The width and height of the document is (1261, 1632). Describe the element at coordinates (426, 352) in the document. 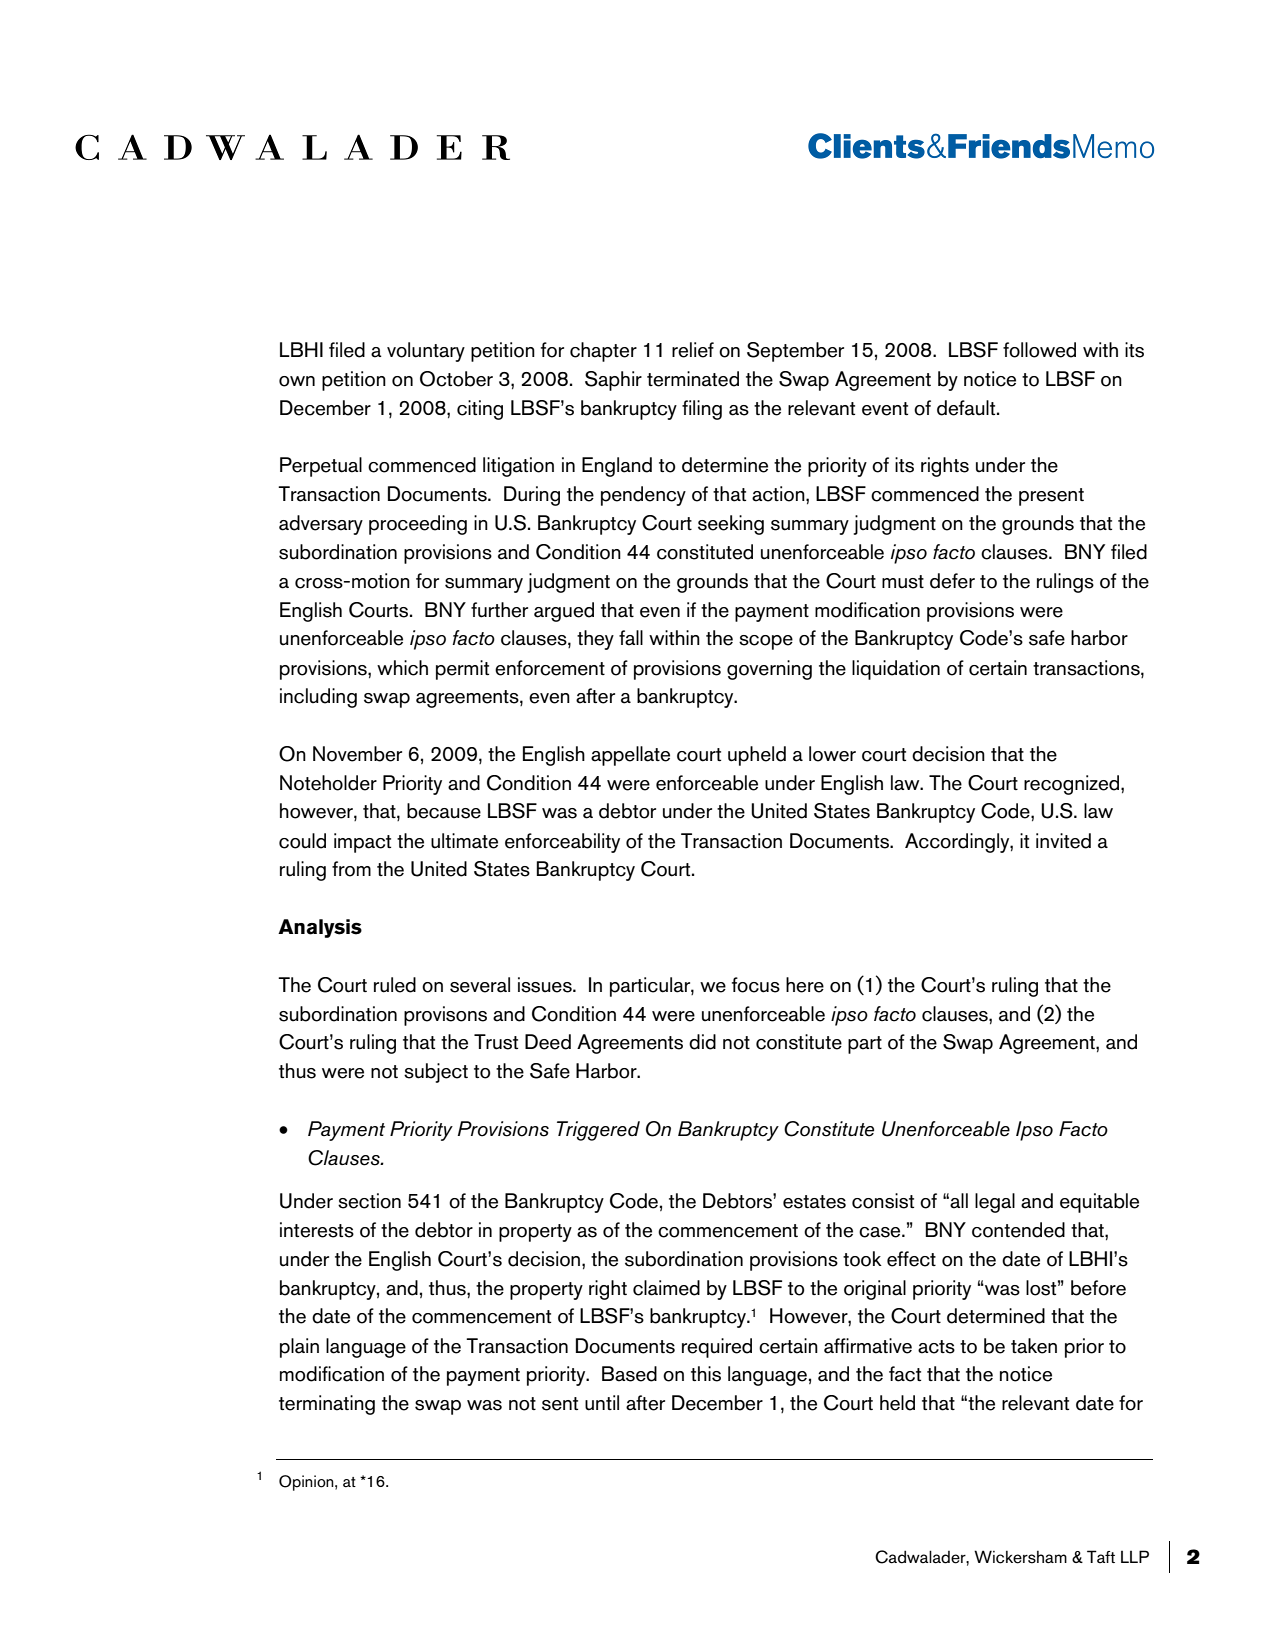

I see `voluntary` at that location.
